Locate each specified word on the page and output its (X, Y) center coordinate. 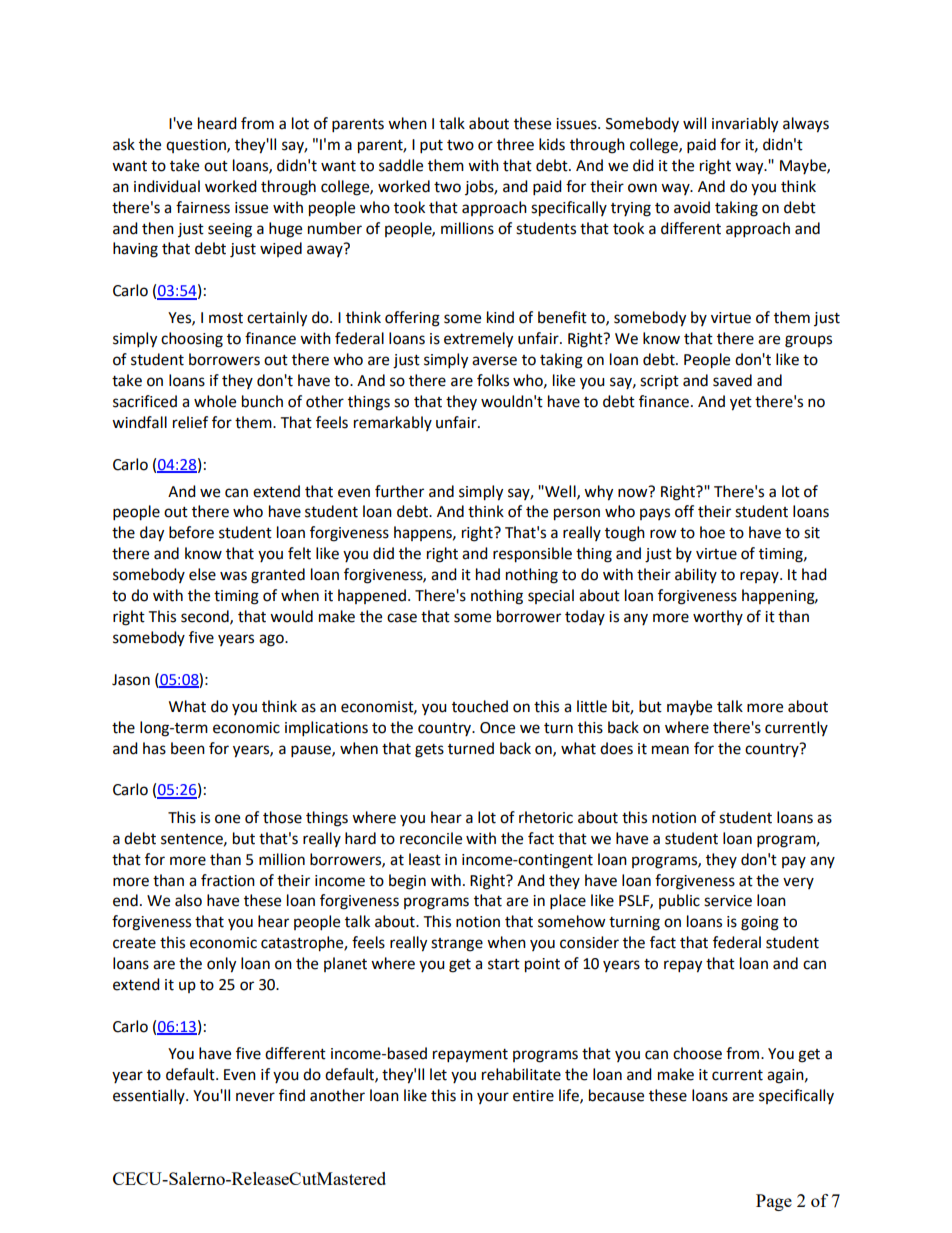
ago (272, 640)
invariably (745, 125)
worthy (718, 617)
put (431, 147)
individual (167, 186)
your (493, 1098)
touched (480, 706)
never (255, 1097)
